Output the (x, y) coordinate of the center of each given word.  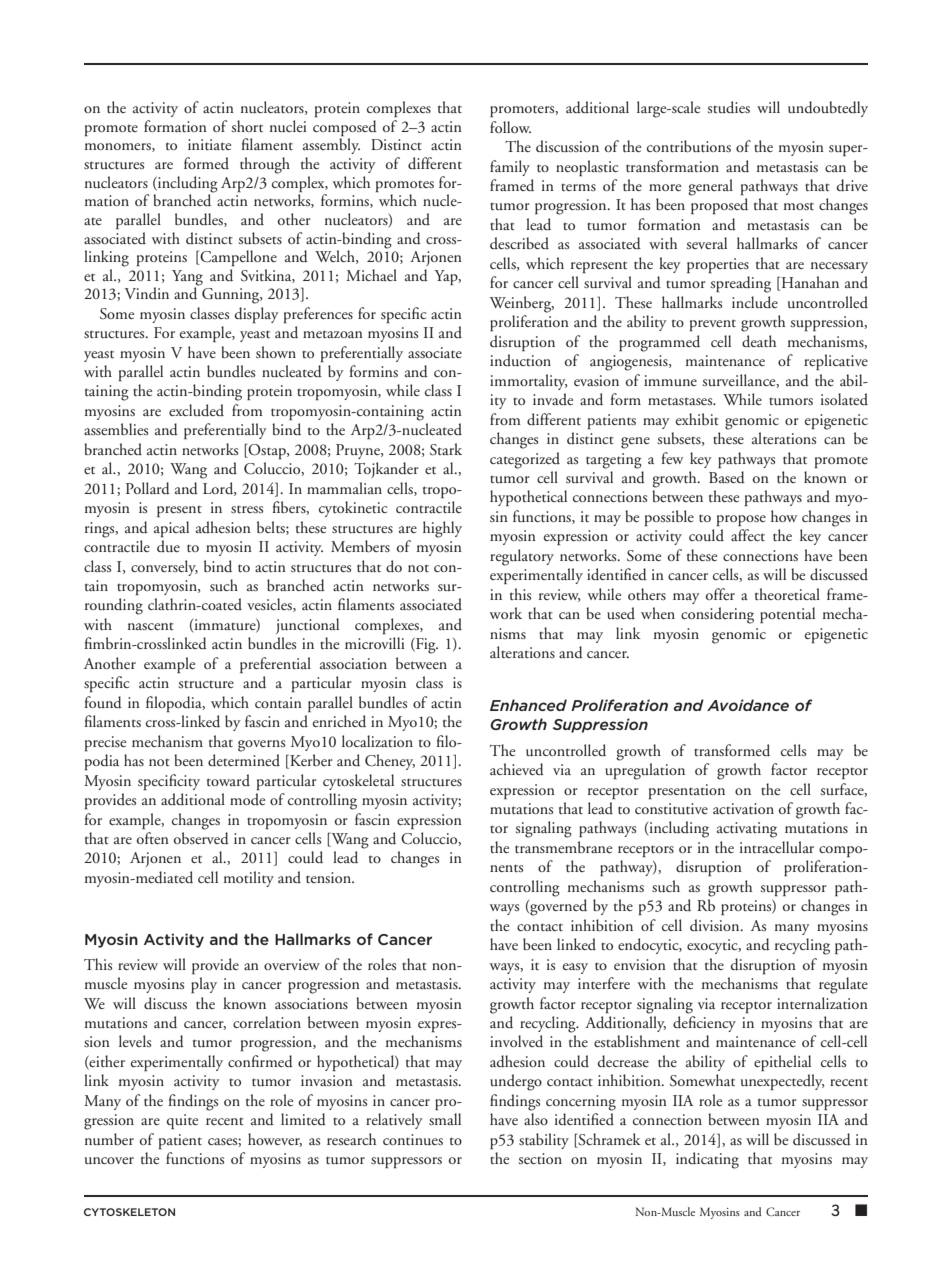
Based (727, 477)
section (540, 1158)
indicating (707, 1160)
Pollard (148, 488)
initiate (209, 144)
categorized (525, 460)
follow (510, 127)
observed (201, 838)
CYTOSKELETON (129, 1212)
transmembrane (563, 847)
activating (747, 830)
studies (728, 107)
